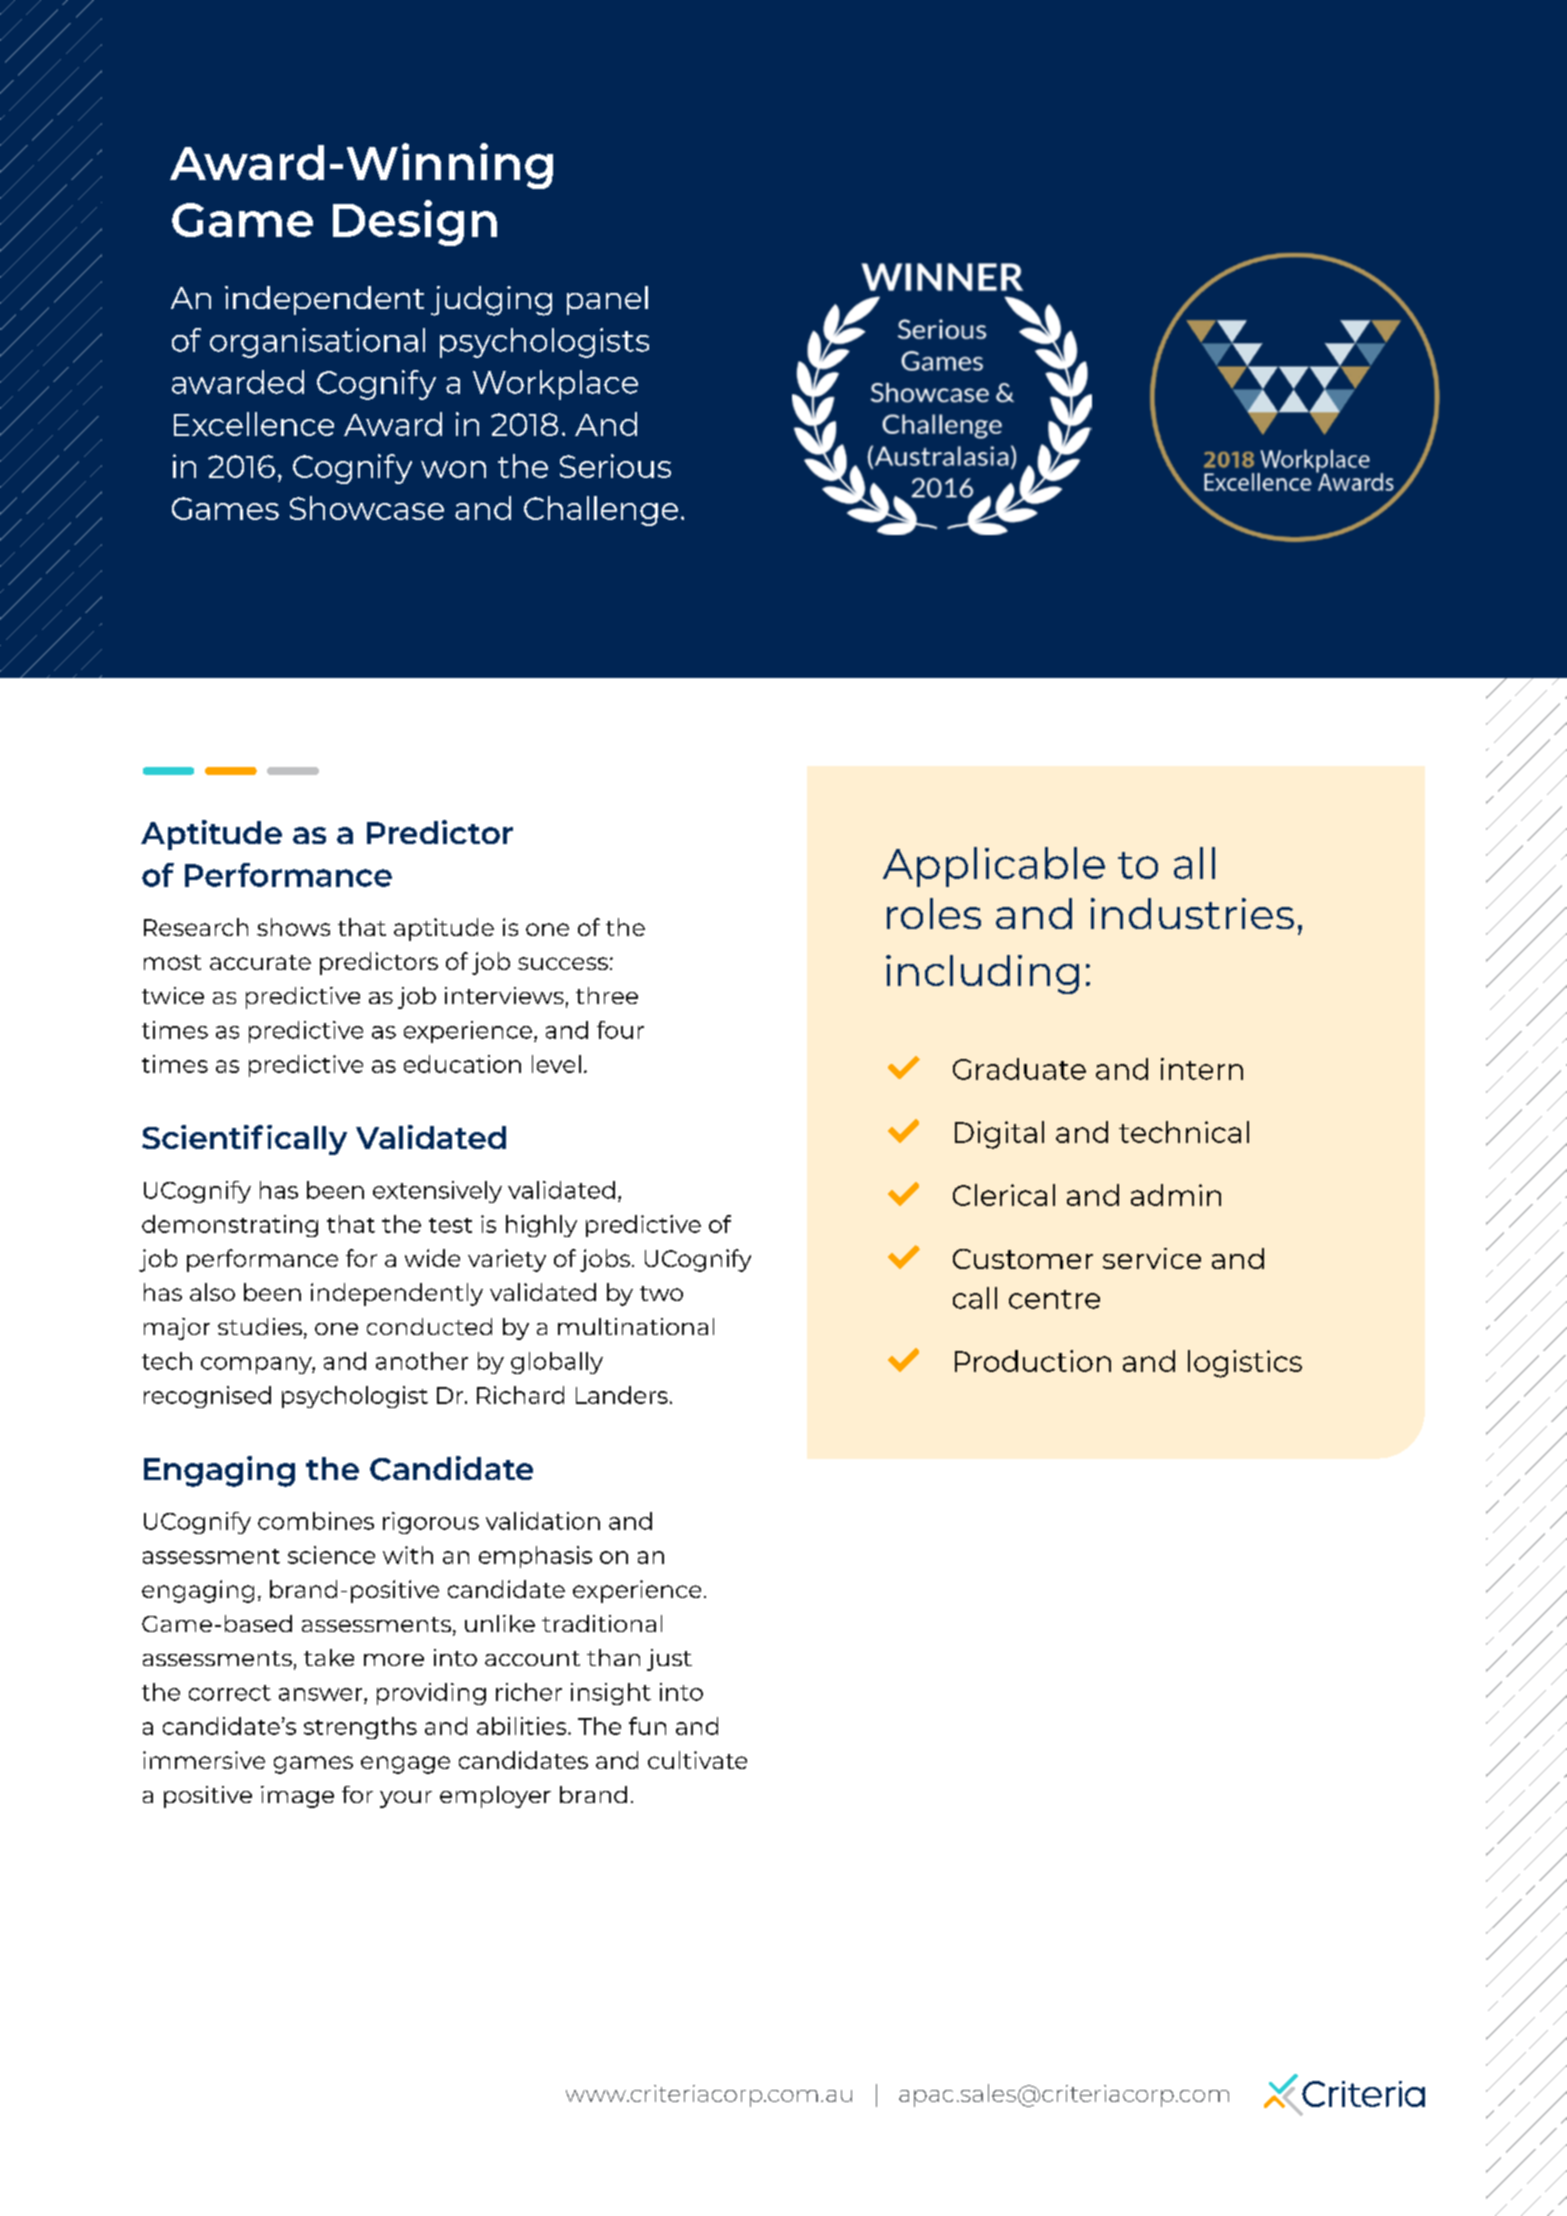  What do you see at coordinates (615, 466) in the screenshot?
I see `Serious` at bounding box center [615, 466].
